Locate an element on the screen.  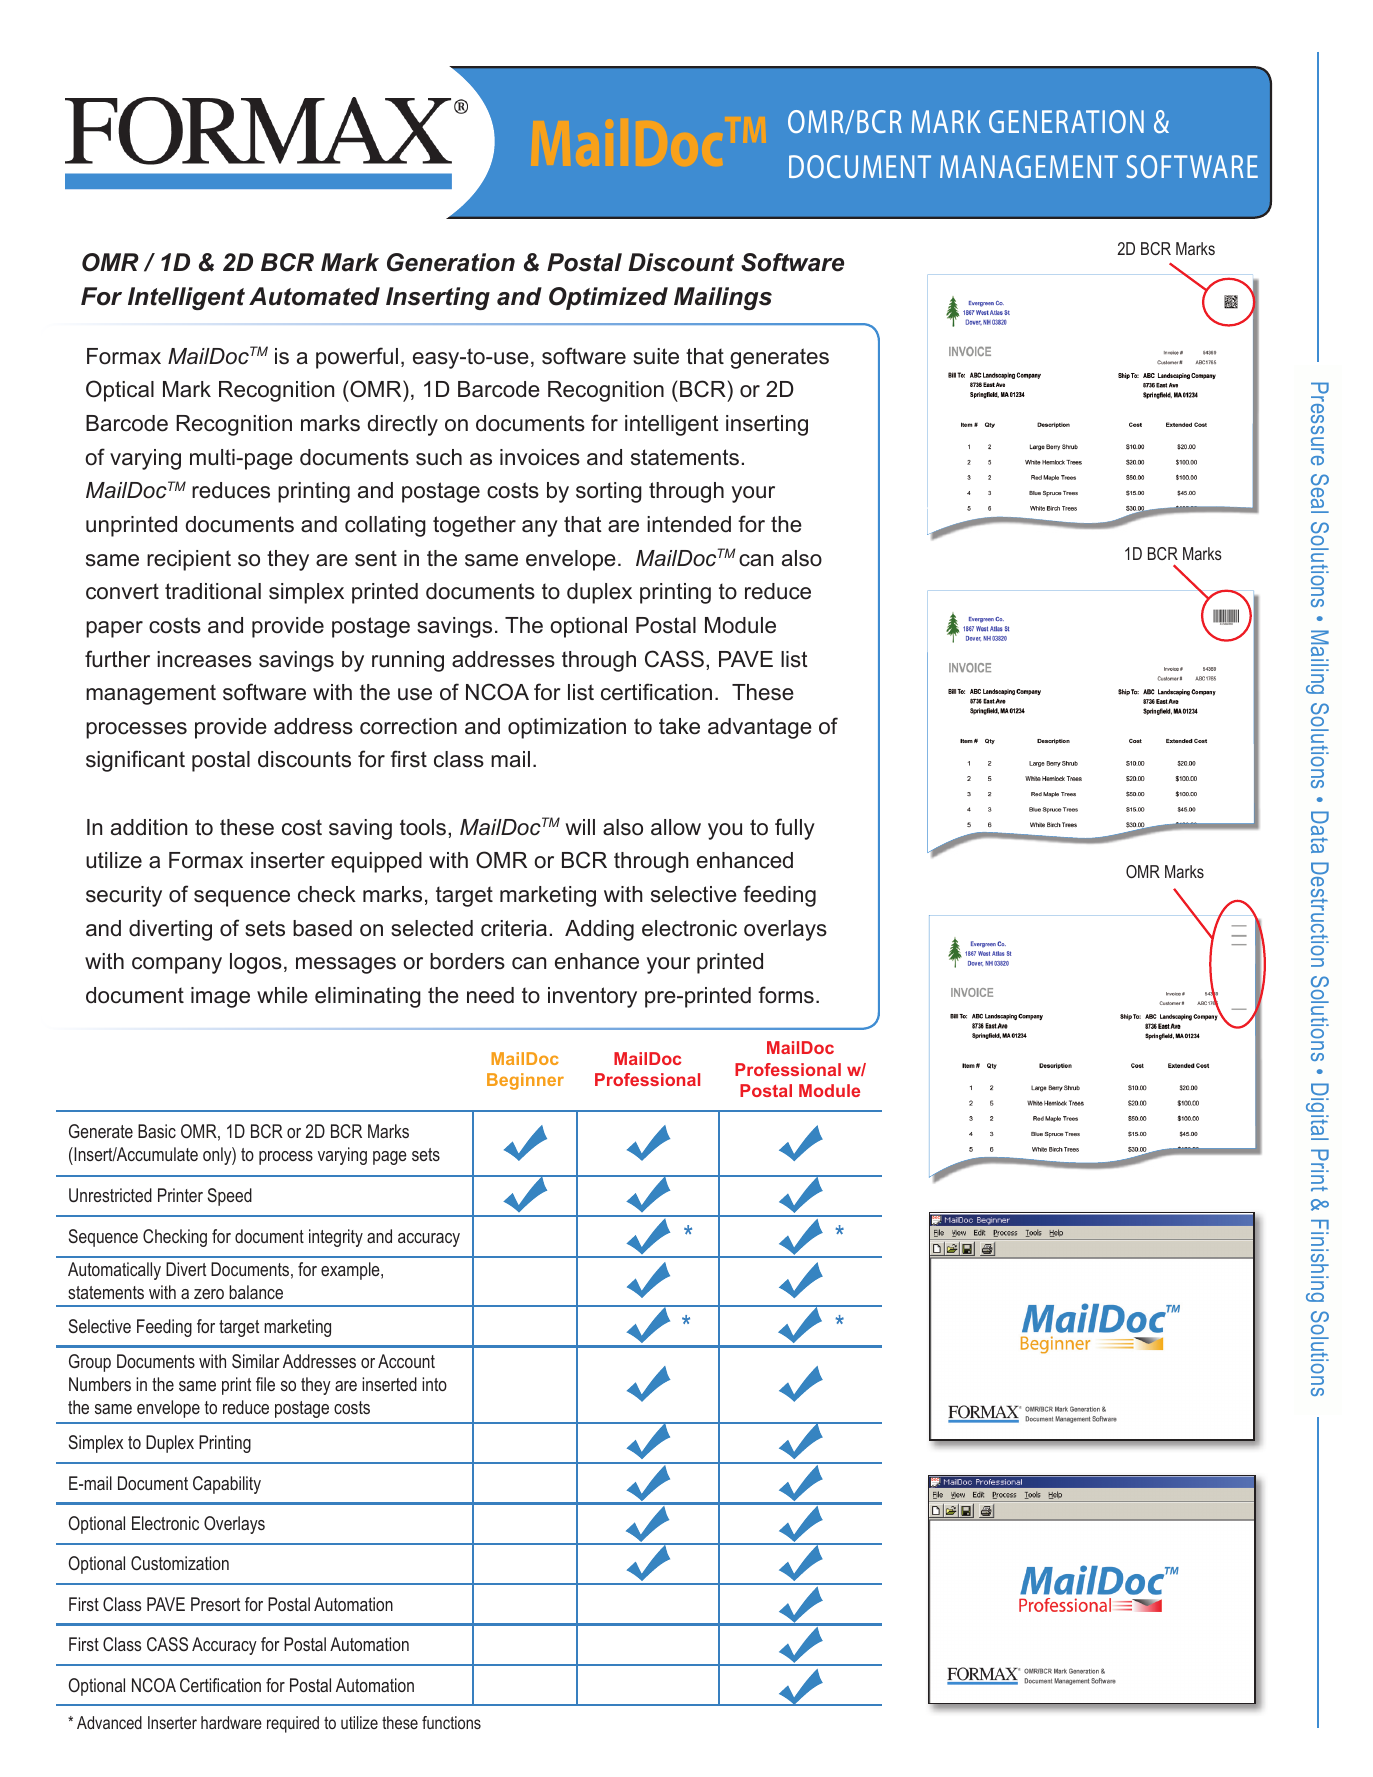
tools is located at coordinates (423, 827).
